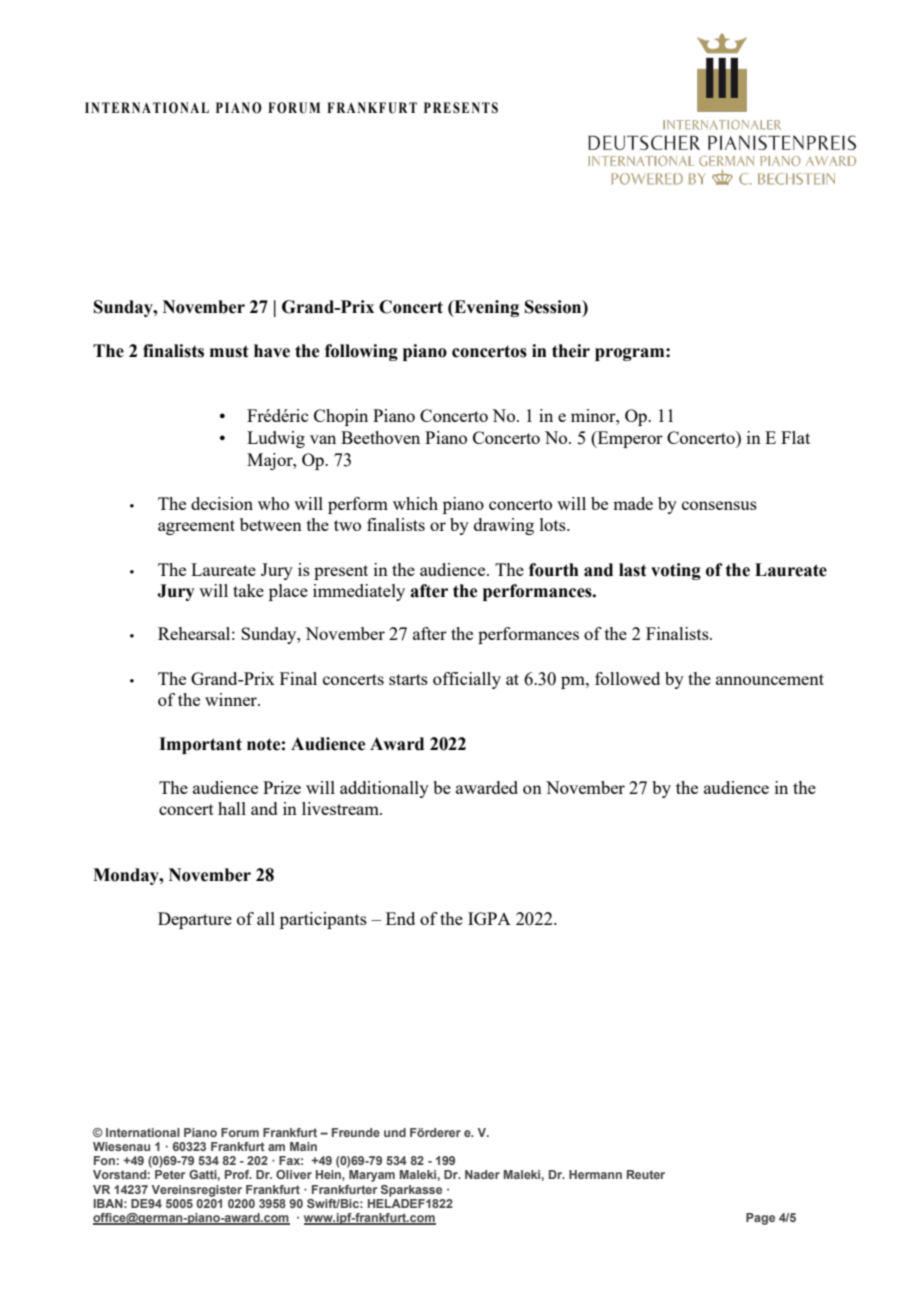 The width and height of the screenshot is (924, 1308). What do you see at coordinates (770, 679) in the screenshot?
I see `announcement` at bounding box center [770, 679].
